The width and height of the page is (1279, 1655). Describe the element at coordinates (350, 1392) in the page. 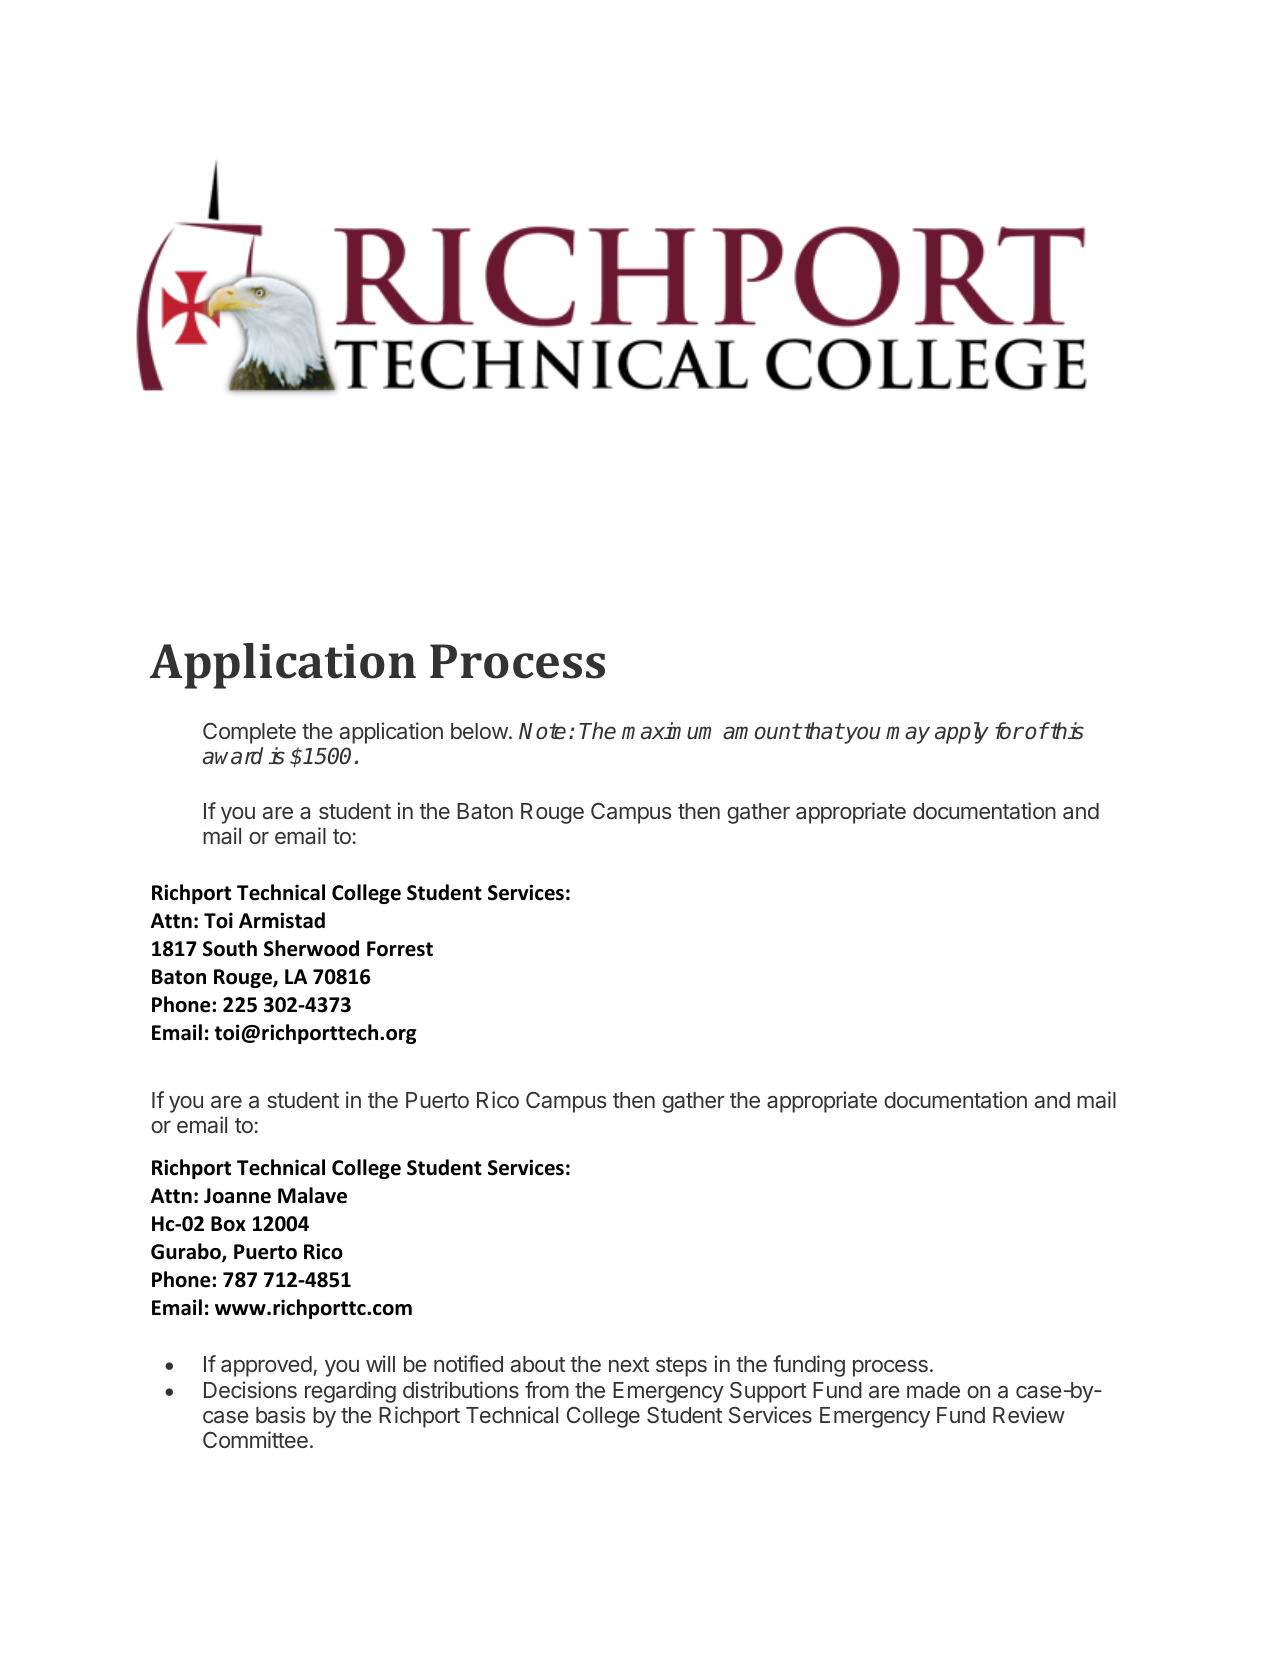

I see `regarding` at that location.
